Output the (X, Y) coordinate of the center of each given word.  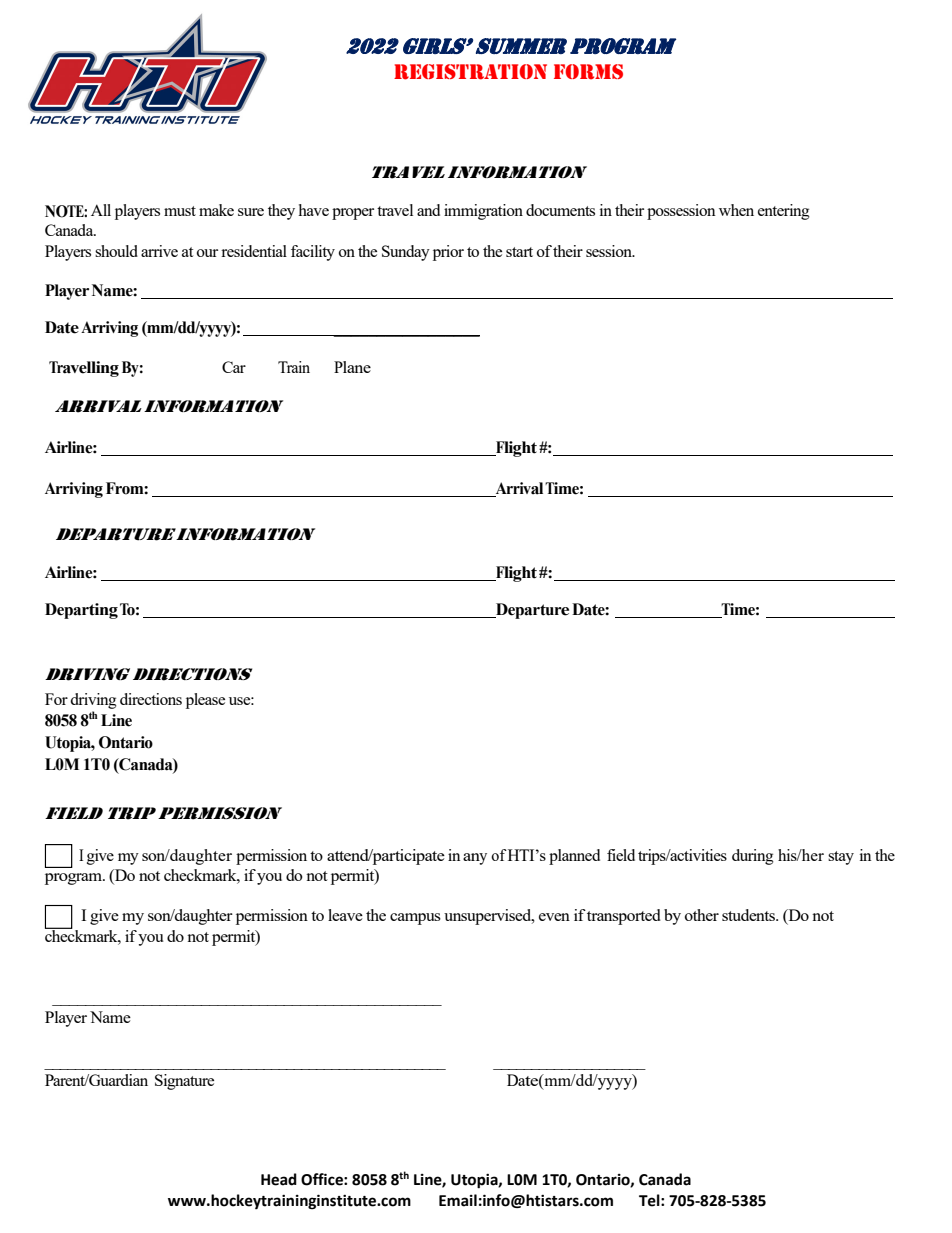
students (750, 915)
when (736, 210)
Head (279, 1179)
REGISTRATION (470, 72)
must (180, 211)
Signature (184, 1082)
